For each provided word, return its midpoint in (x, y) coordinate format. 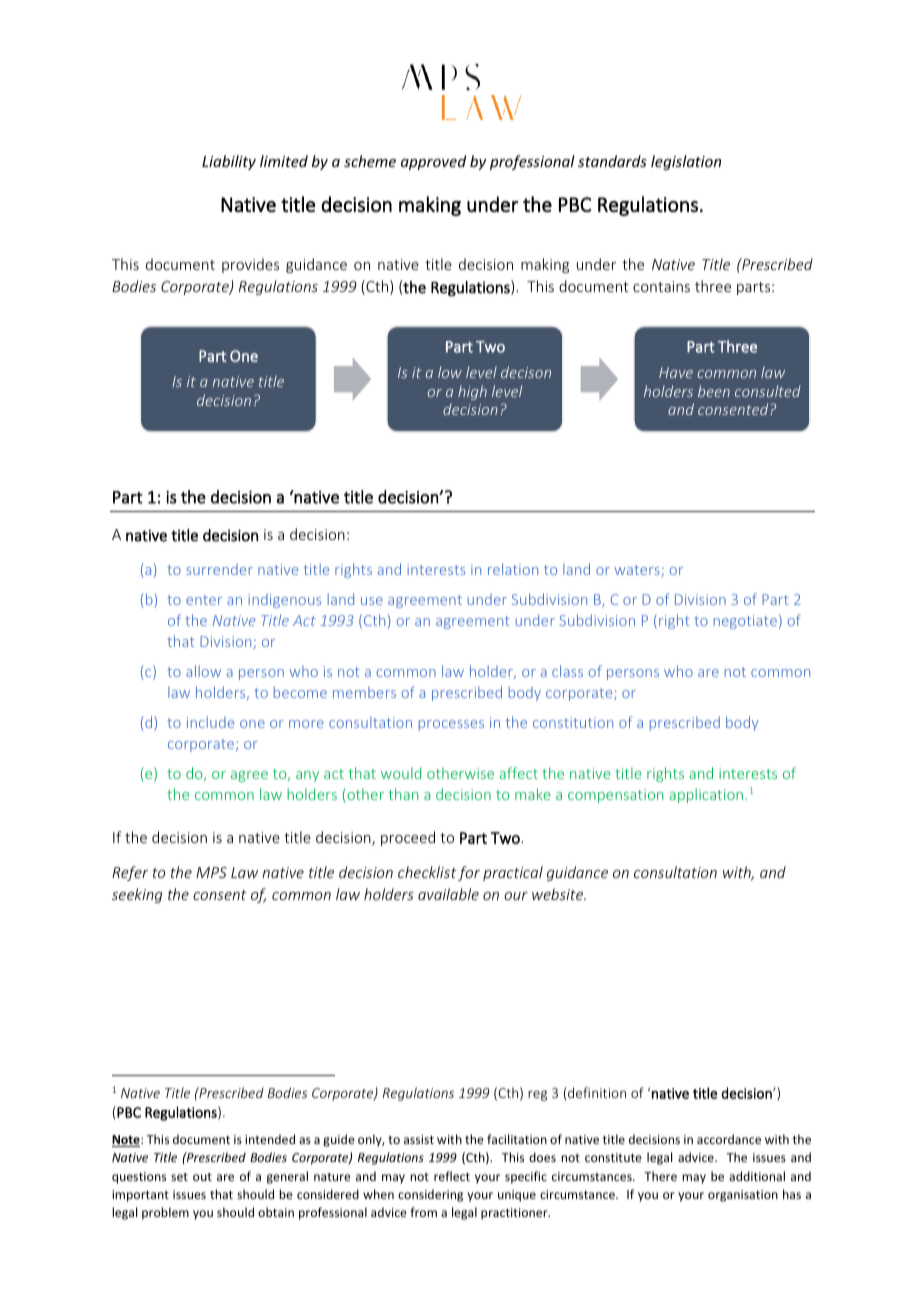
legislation (686, 162)
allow (203, 671)
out (202, 1177)
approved (433, 162)
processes (451, 725)
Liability (229, 162)
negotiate (745, 622)
